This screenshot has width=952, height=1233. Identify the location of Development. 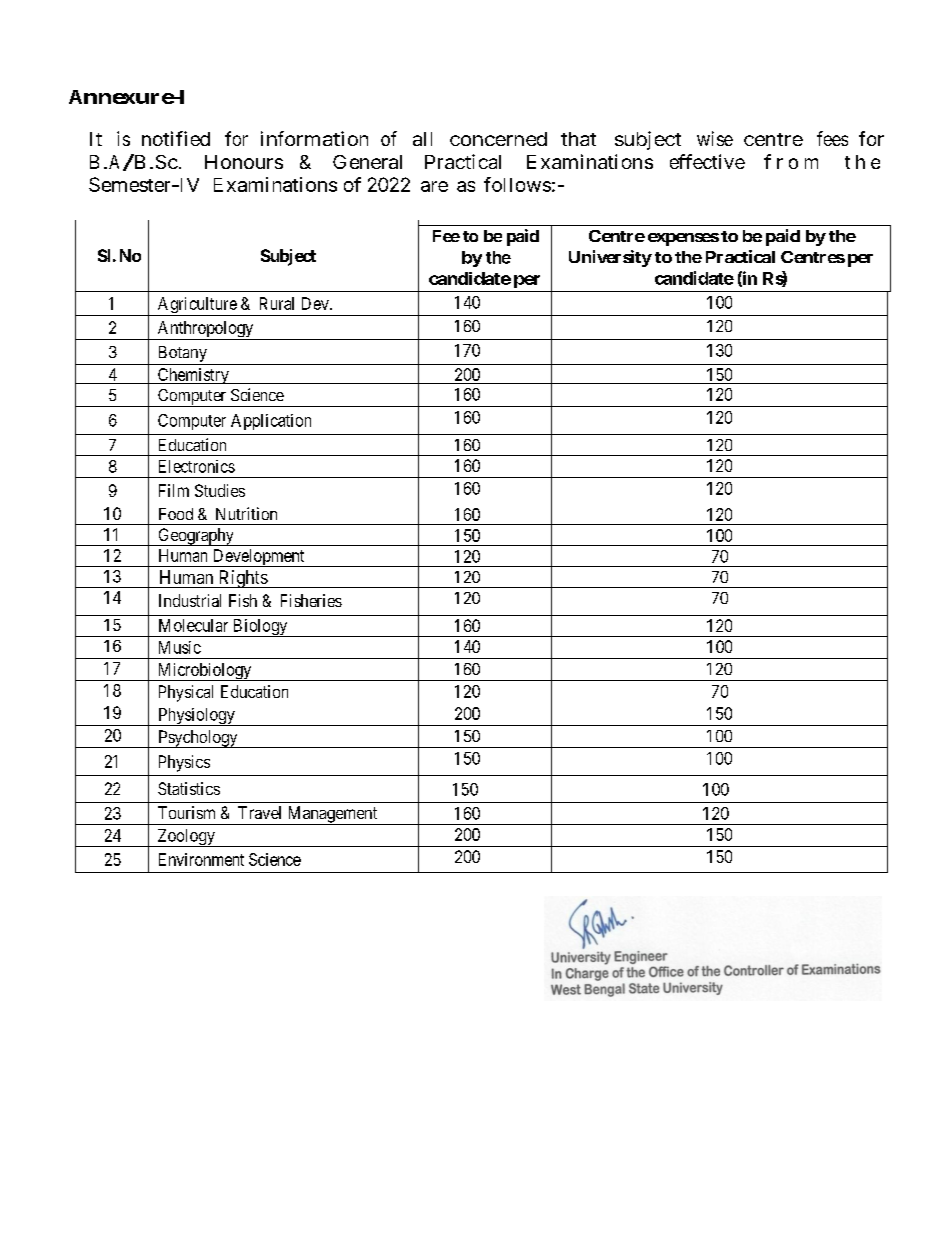
(258, 558).
